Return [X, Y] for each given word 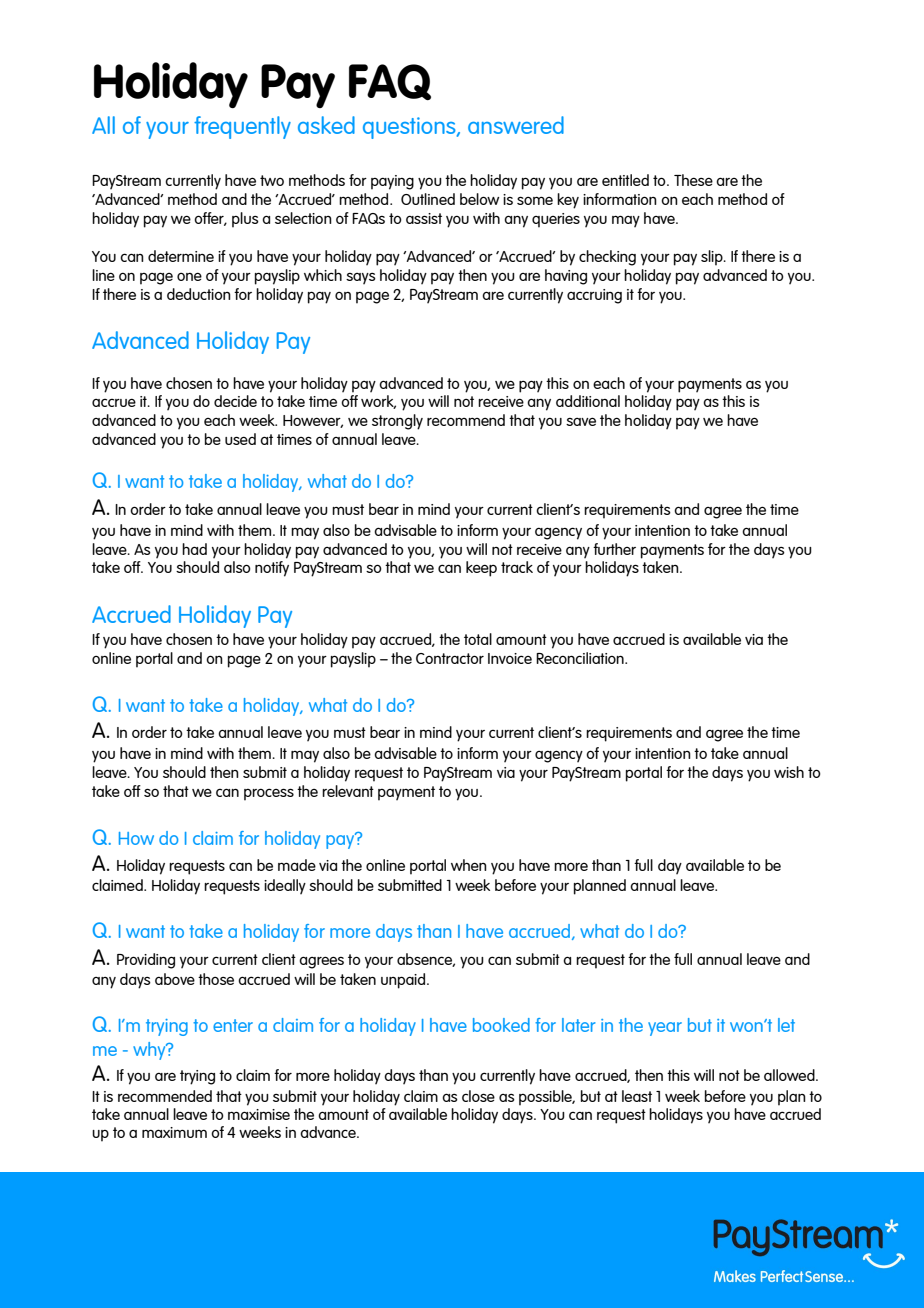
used [240, 439]
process [269, 794]
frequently [242, 127]
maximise [259, 1114]
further [614, 549]
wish [789, 772]
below [479, 199]
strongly [397, 422]
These [693, 180]
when [469, 865]
